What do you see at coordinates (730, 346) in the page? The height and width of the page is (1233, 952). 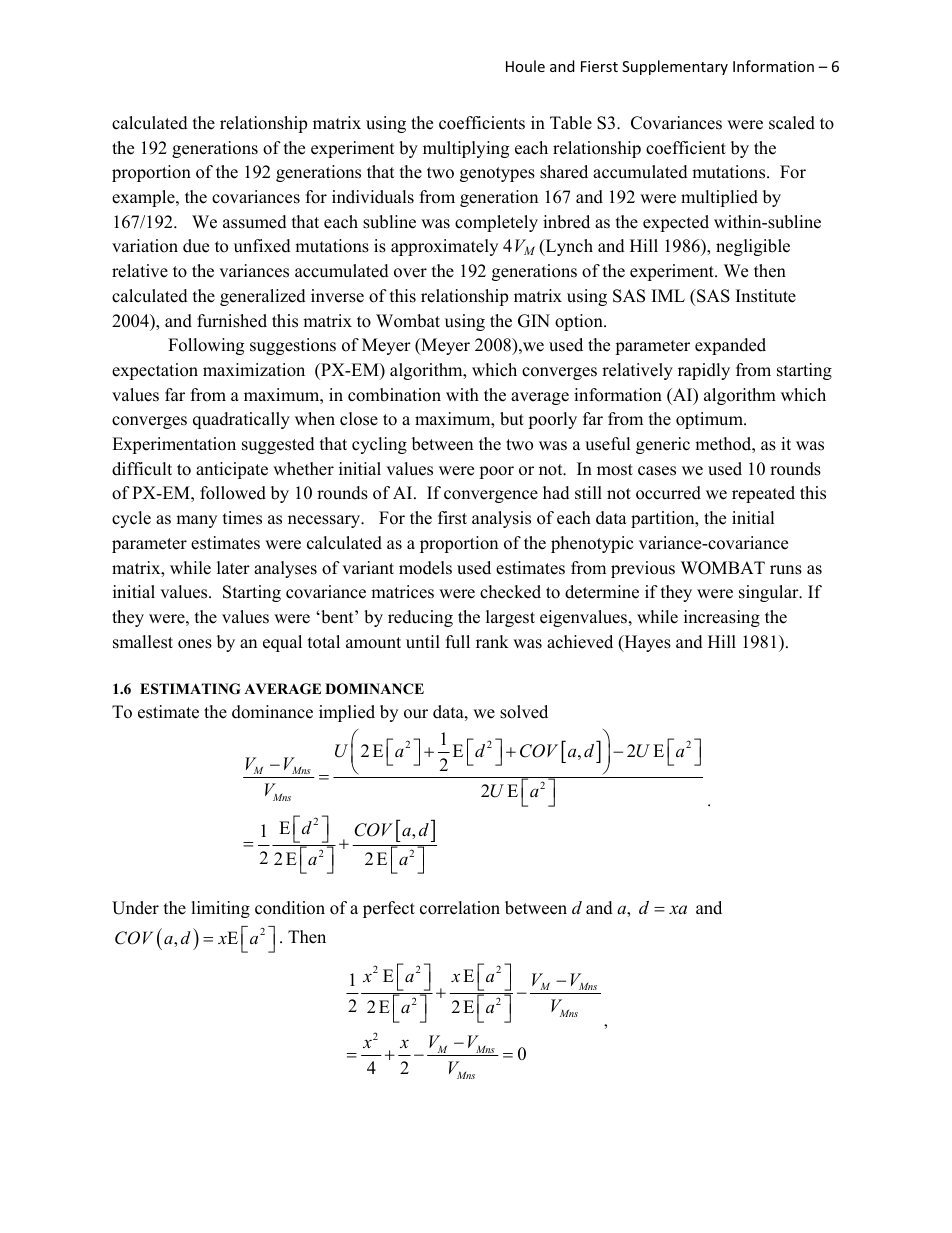 I see `expanded` at bounding box center [730, 346].
